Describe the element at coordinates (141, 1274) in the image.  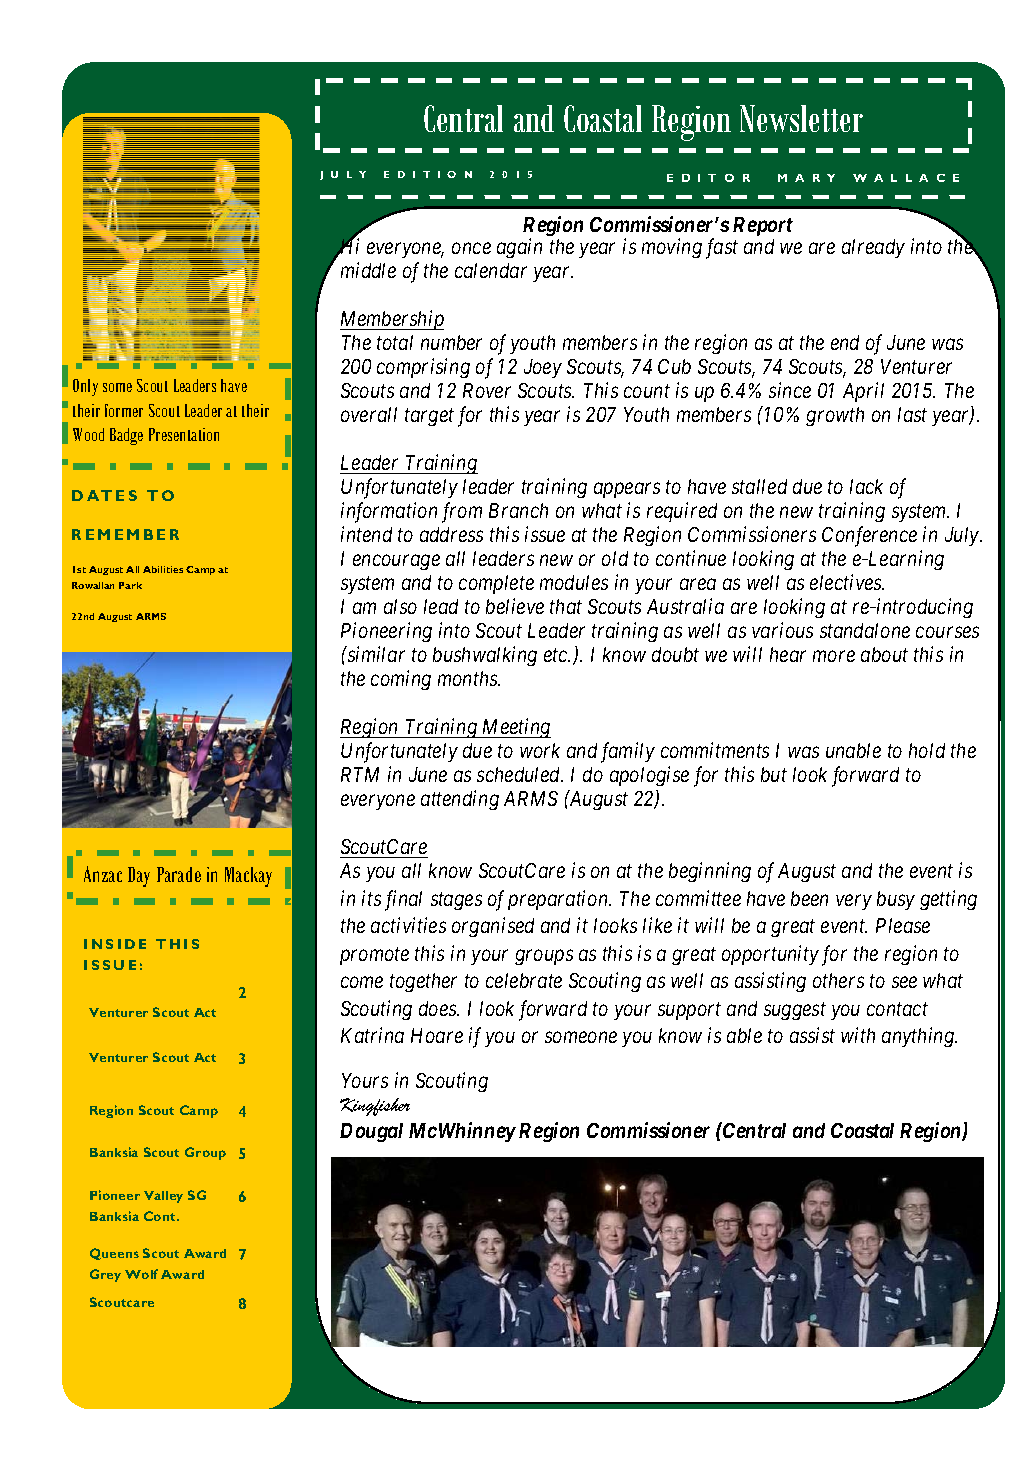
I see `Wolf` at that location.
